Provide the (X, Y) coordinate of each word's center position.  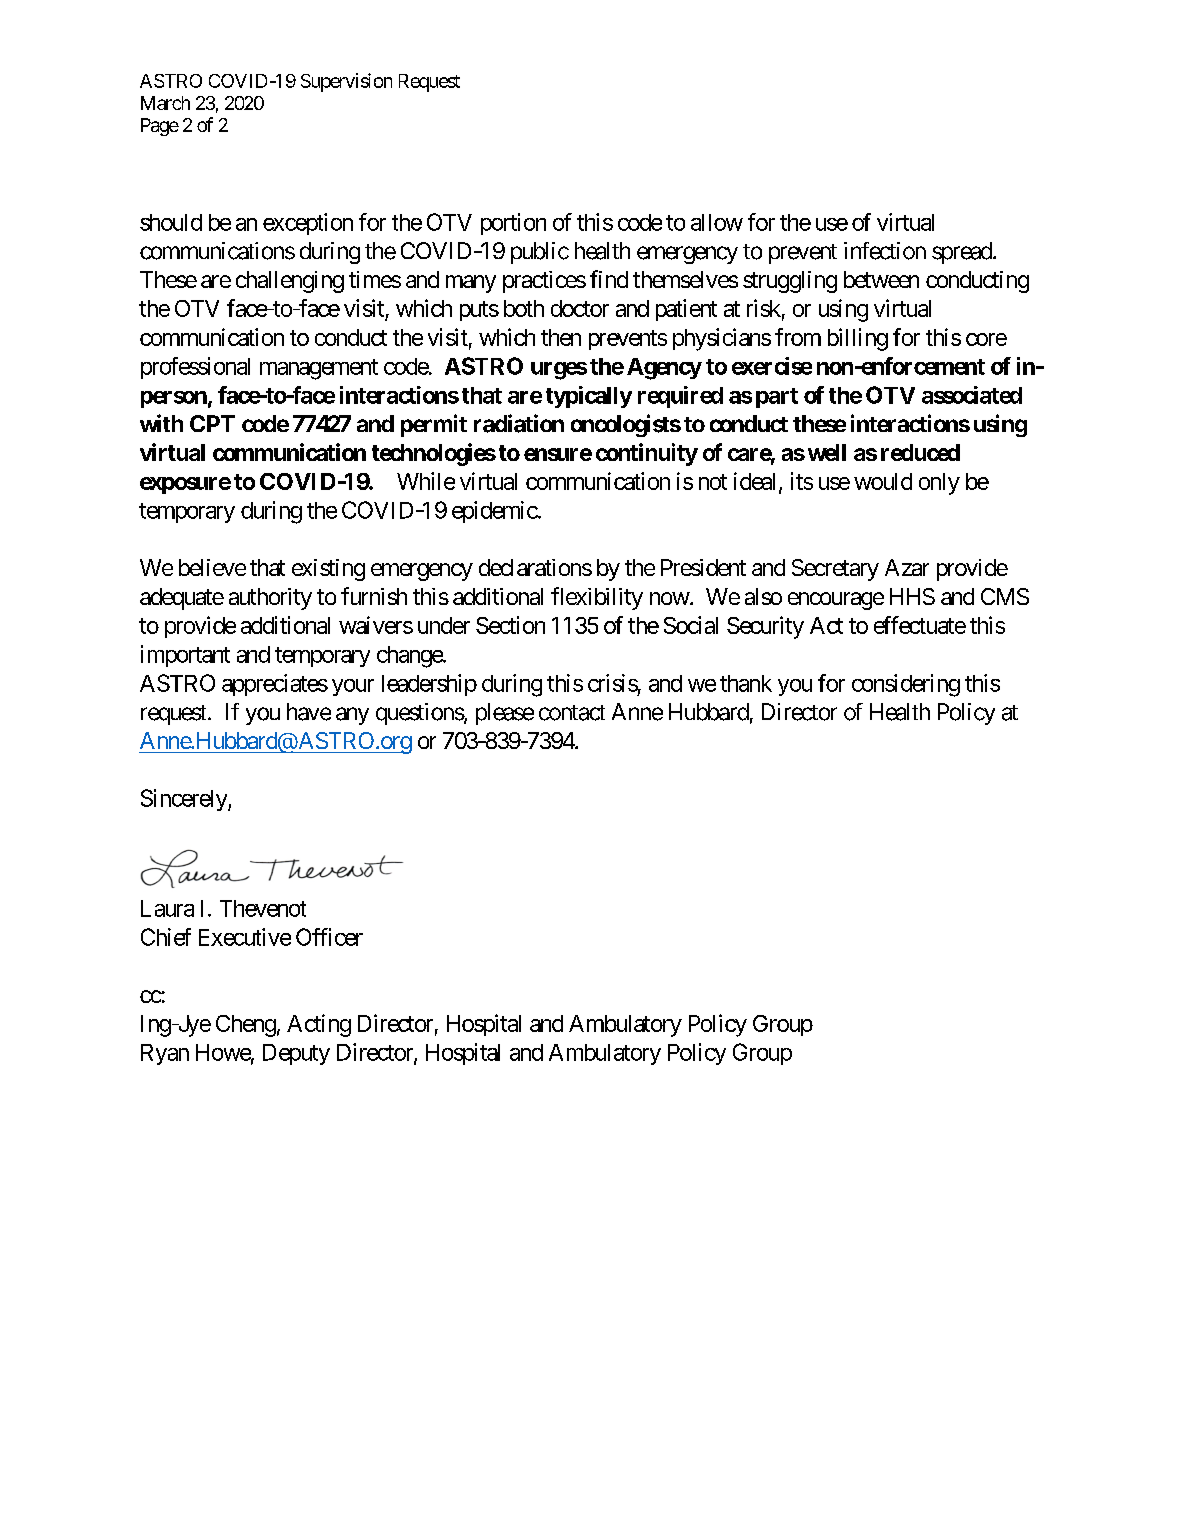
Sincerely (185, 800)
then (561, 337)
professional (195, 368)
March (165, 103)
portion (513, 224)
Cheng (246, 1026)
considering (906, 685)
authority (270, 599)
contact (572, 713)
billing (858, 339)
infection (885, 251)
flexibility (597, 598)
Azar (907, 567)
